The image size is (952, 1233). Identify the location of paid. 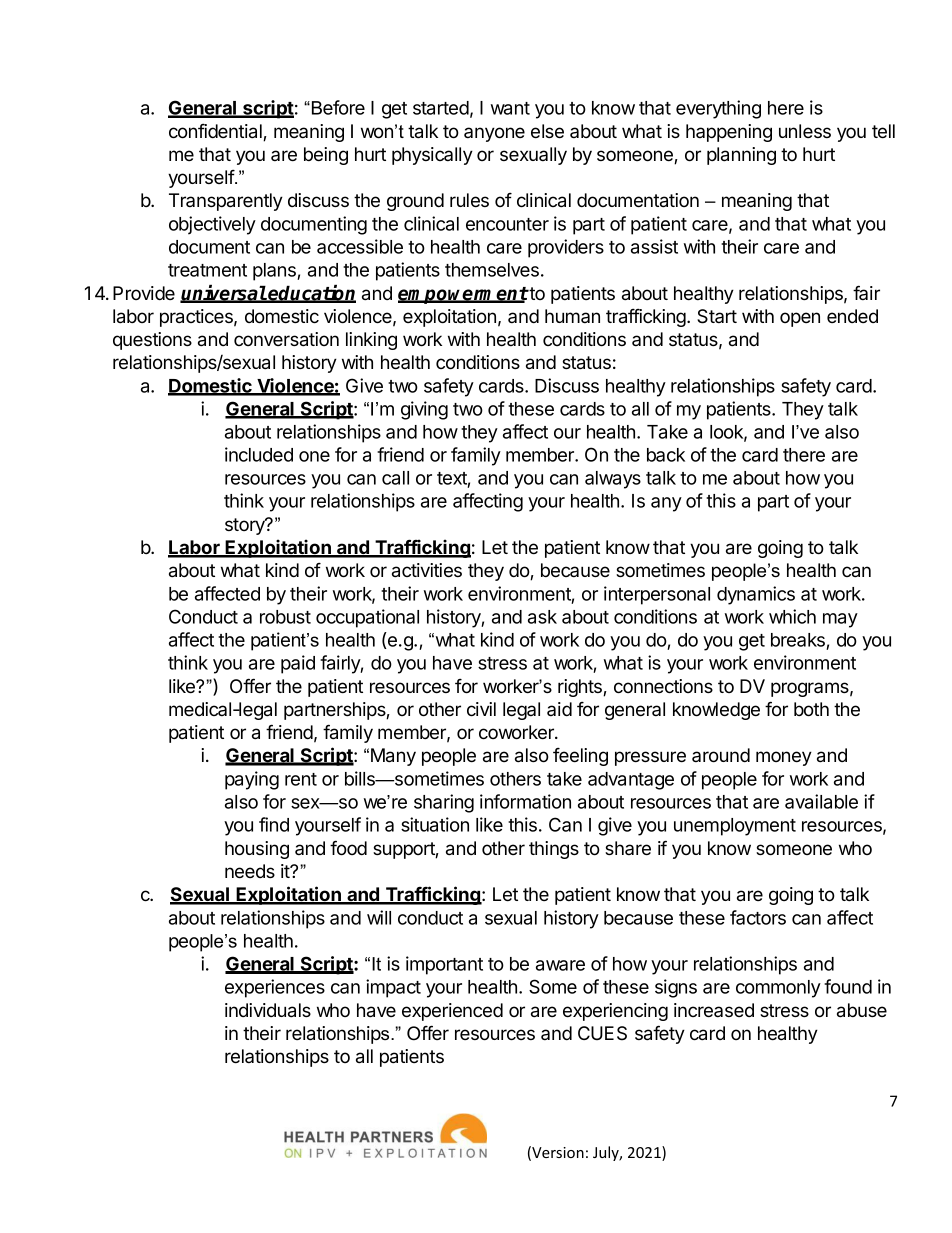
(298, 664).
